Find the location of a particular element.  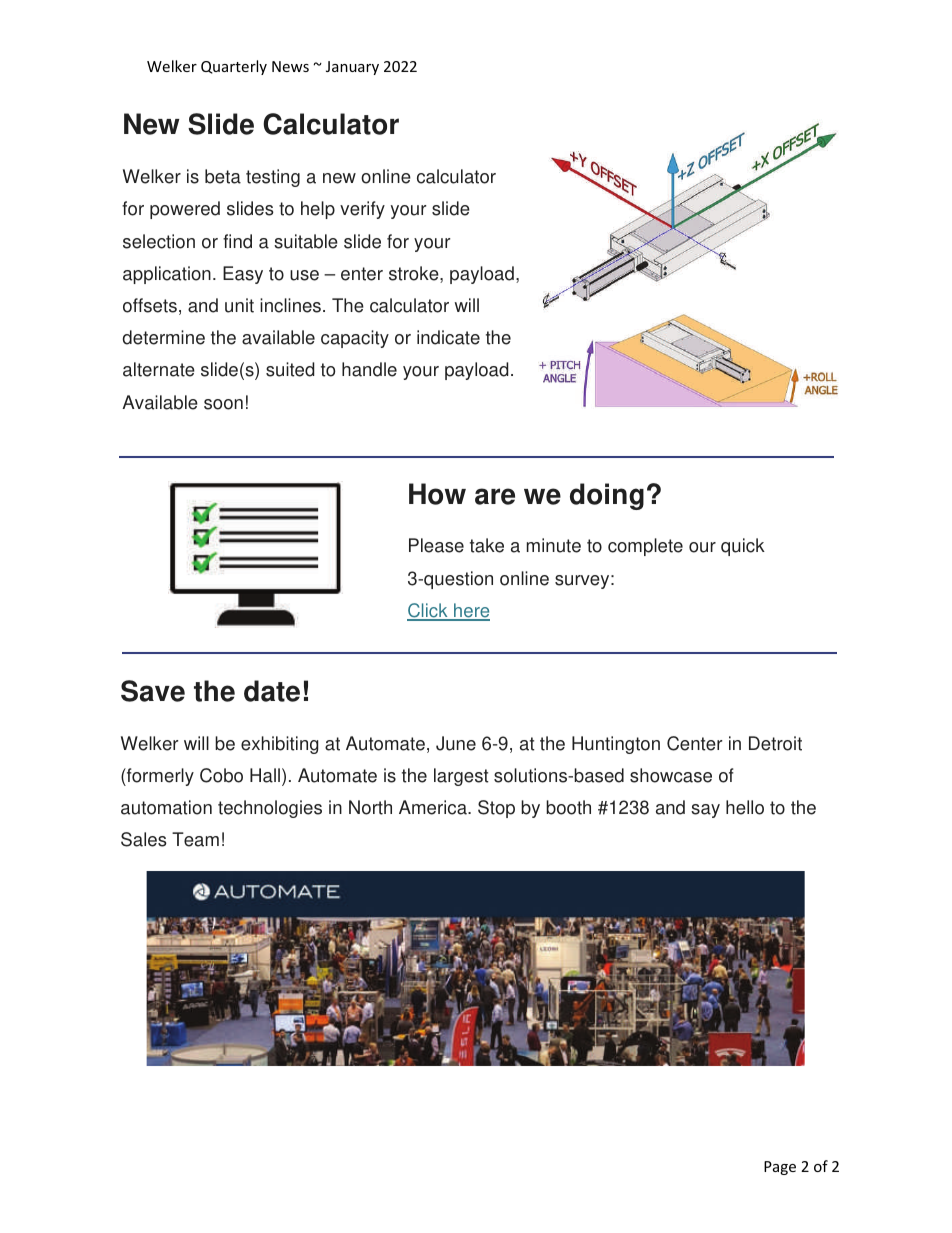

January is located at coordinates (352, 68).
